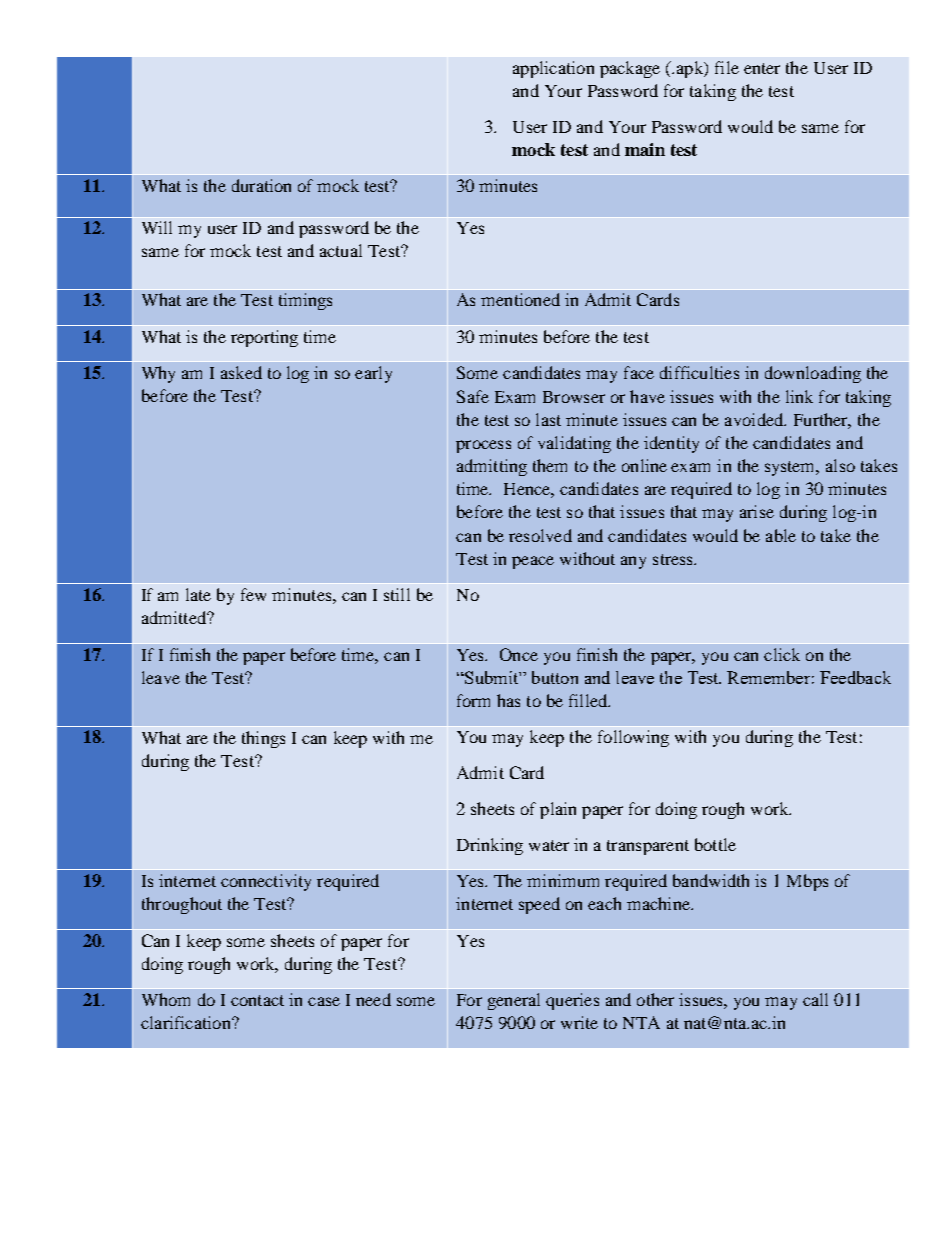 The height and width of the image is (1233, 952). Describe the element at coordinates (253, 594) in the image. I see `few` at that location.
